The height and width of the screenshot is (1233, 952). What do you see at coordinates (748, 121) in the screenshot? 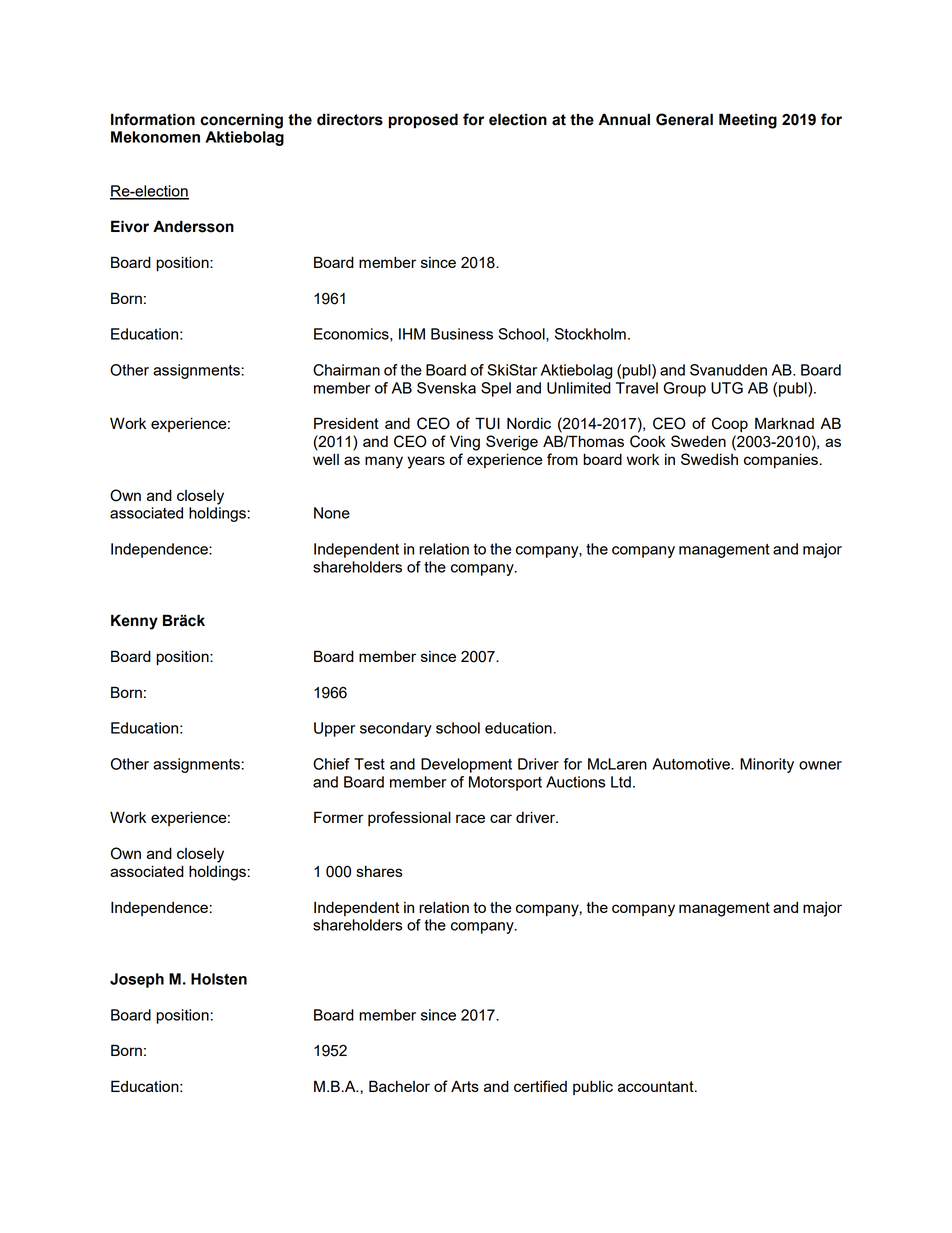
I see `Meeting` at bounding box center [748, 121].
